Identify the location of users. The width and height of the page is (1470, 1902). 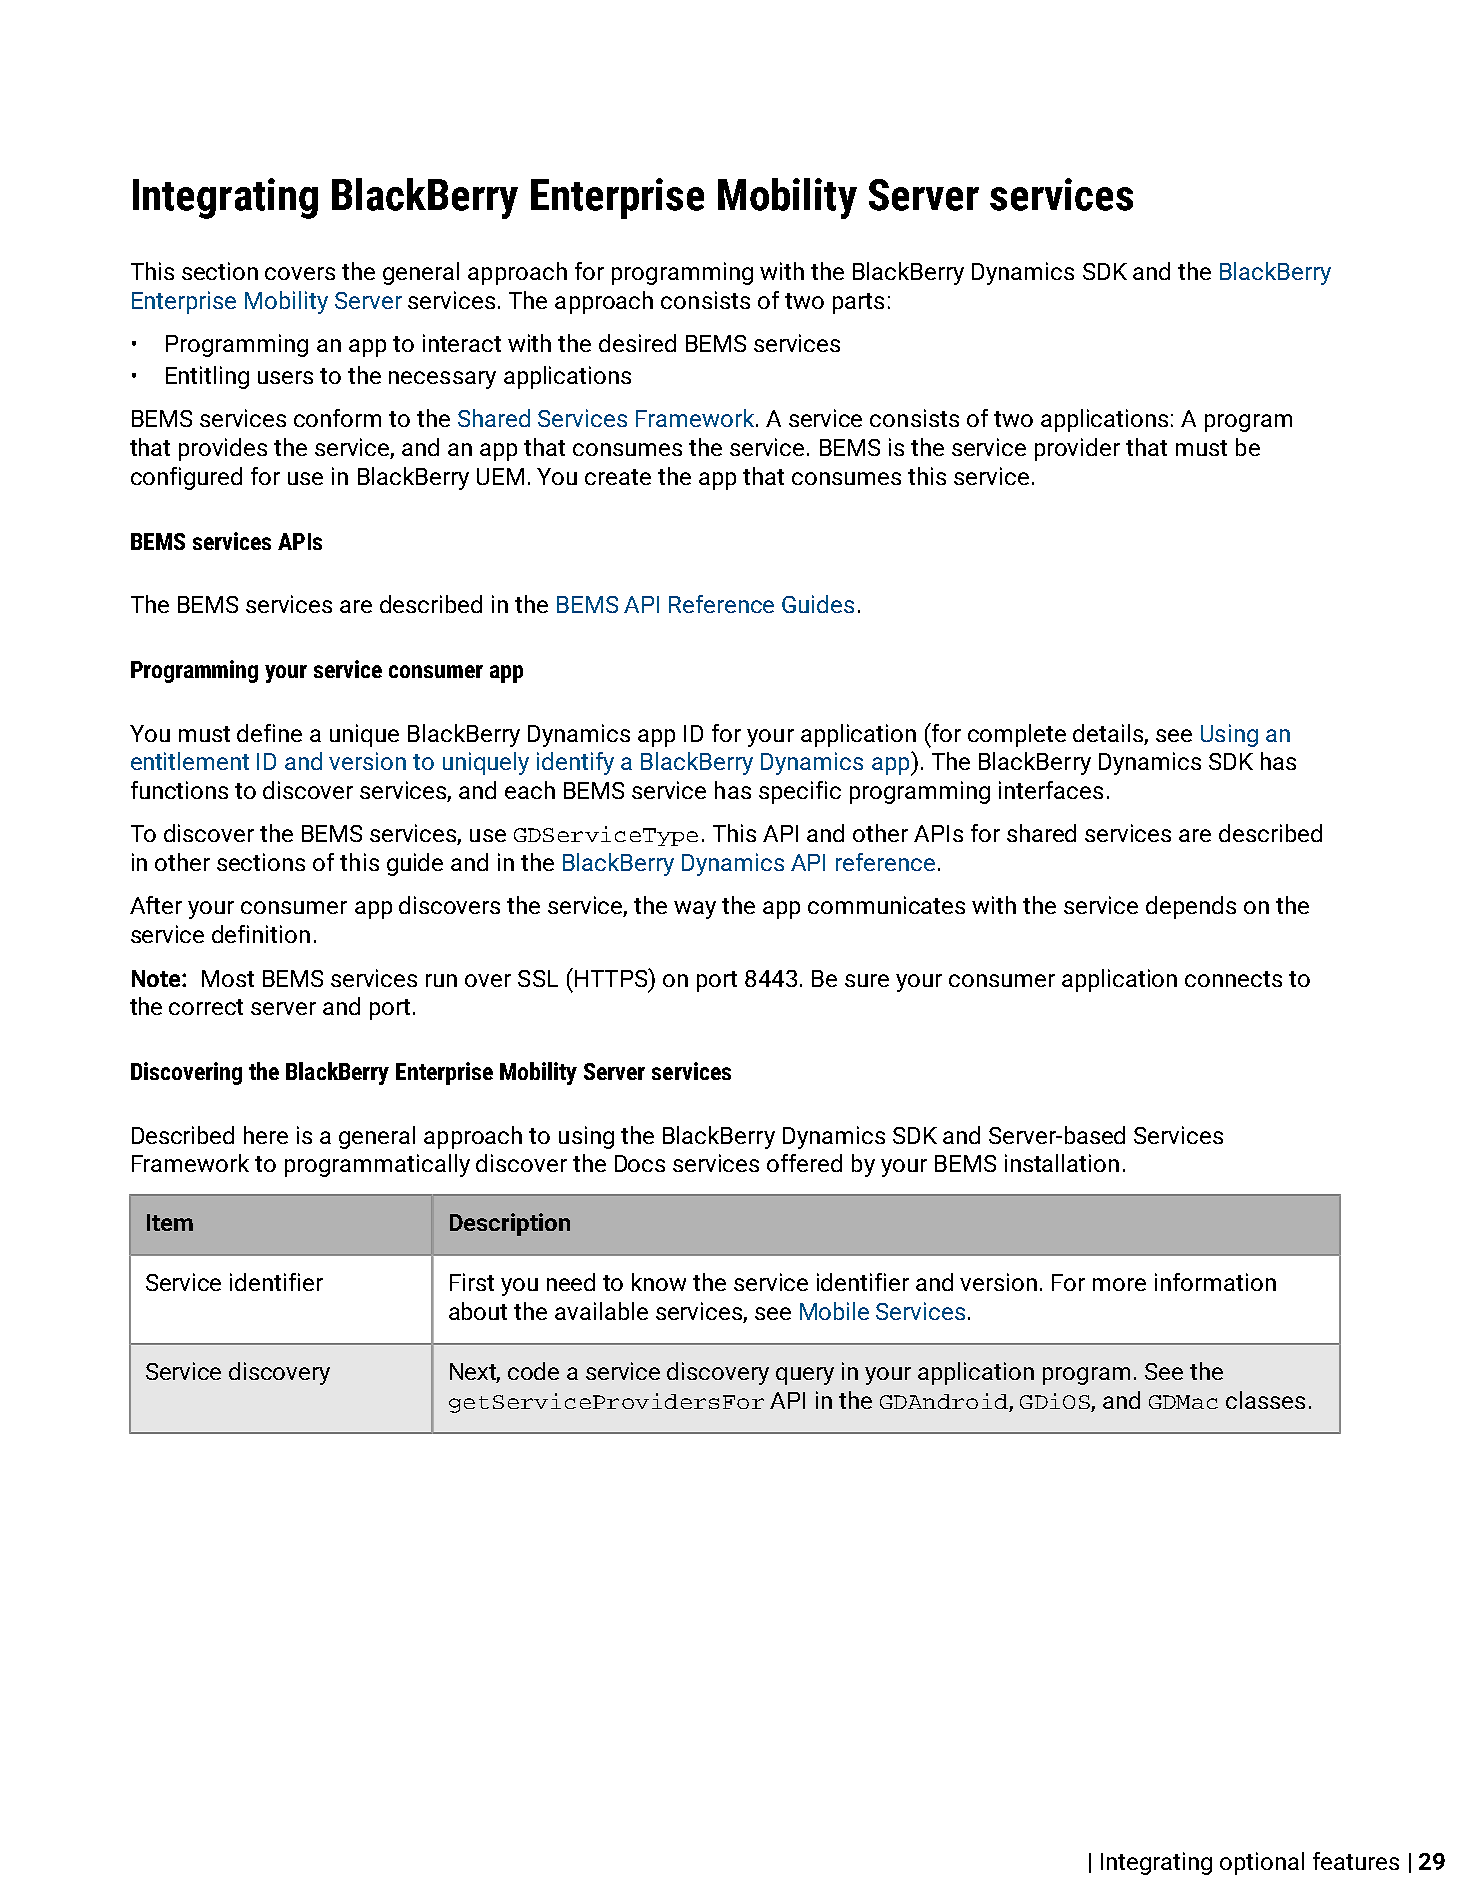
(285, 377).
